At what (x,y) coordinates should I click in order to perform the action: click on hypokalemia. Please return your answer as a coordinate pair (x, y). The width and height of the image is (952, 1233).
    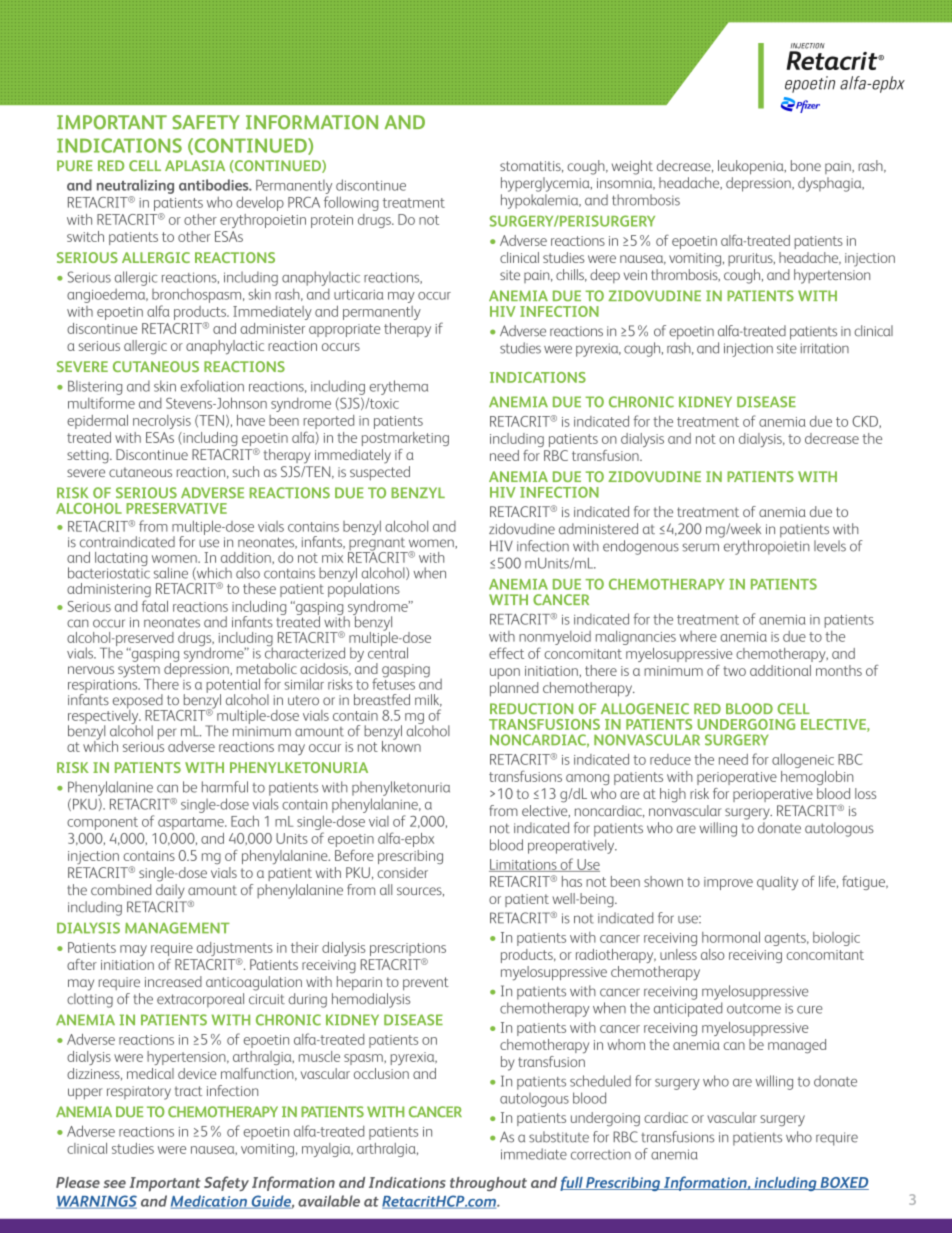
    Looking at the image, I should click on (541, 201).
